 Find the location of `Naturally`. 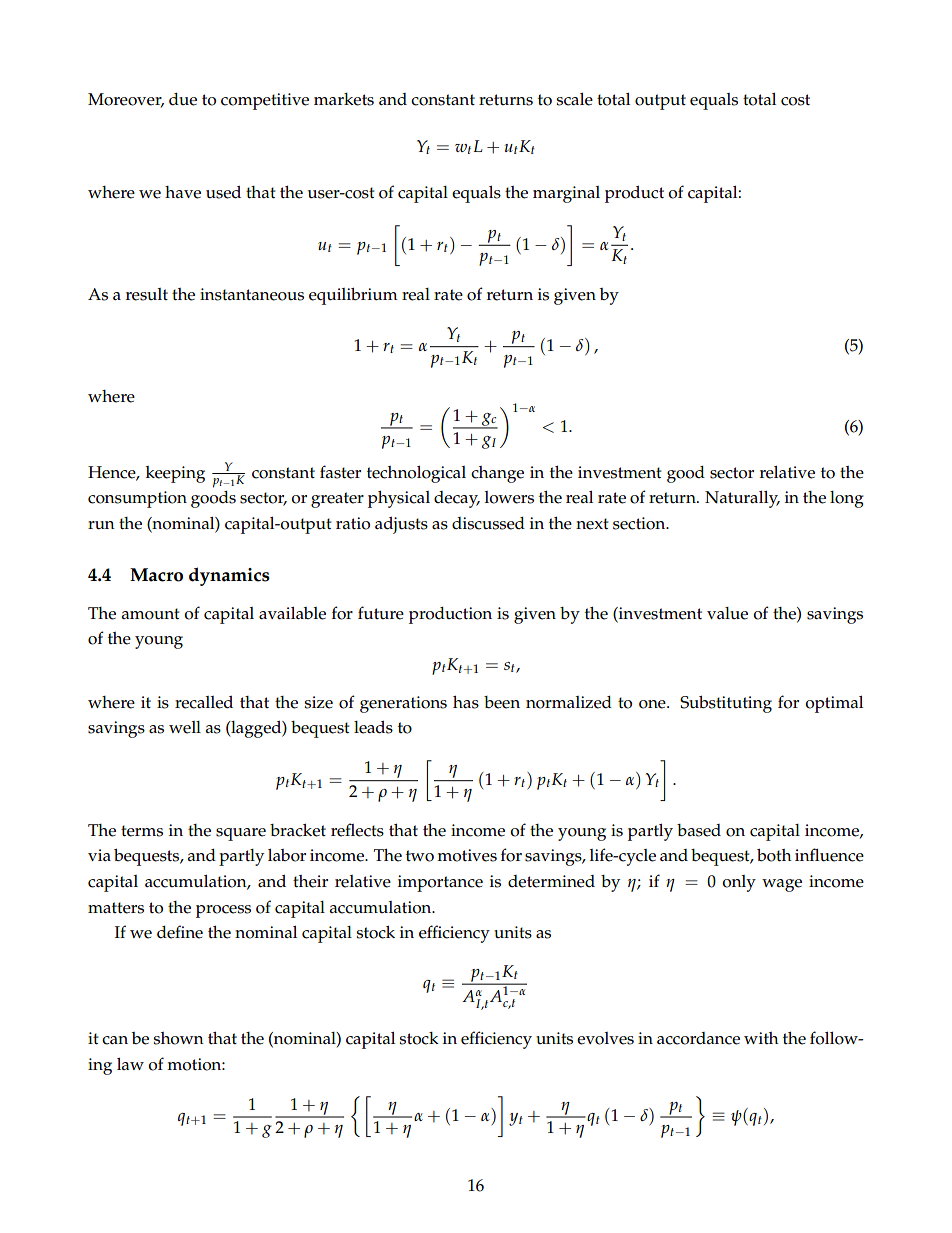

Naturally is located at coordinates (742, 499).
